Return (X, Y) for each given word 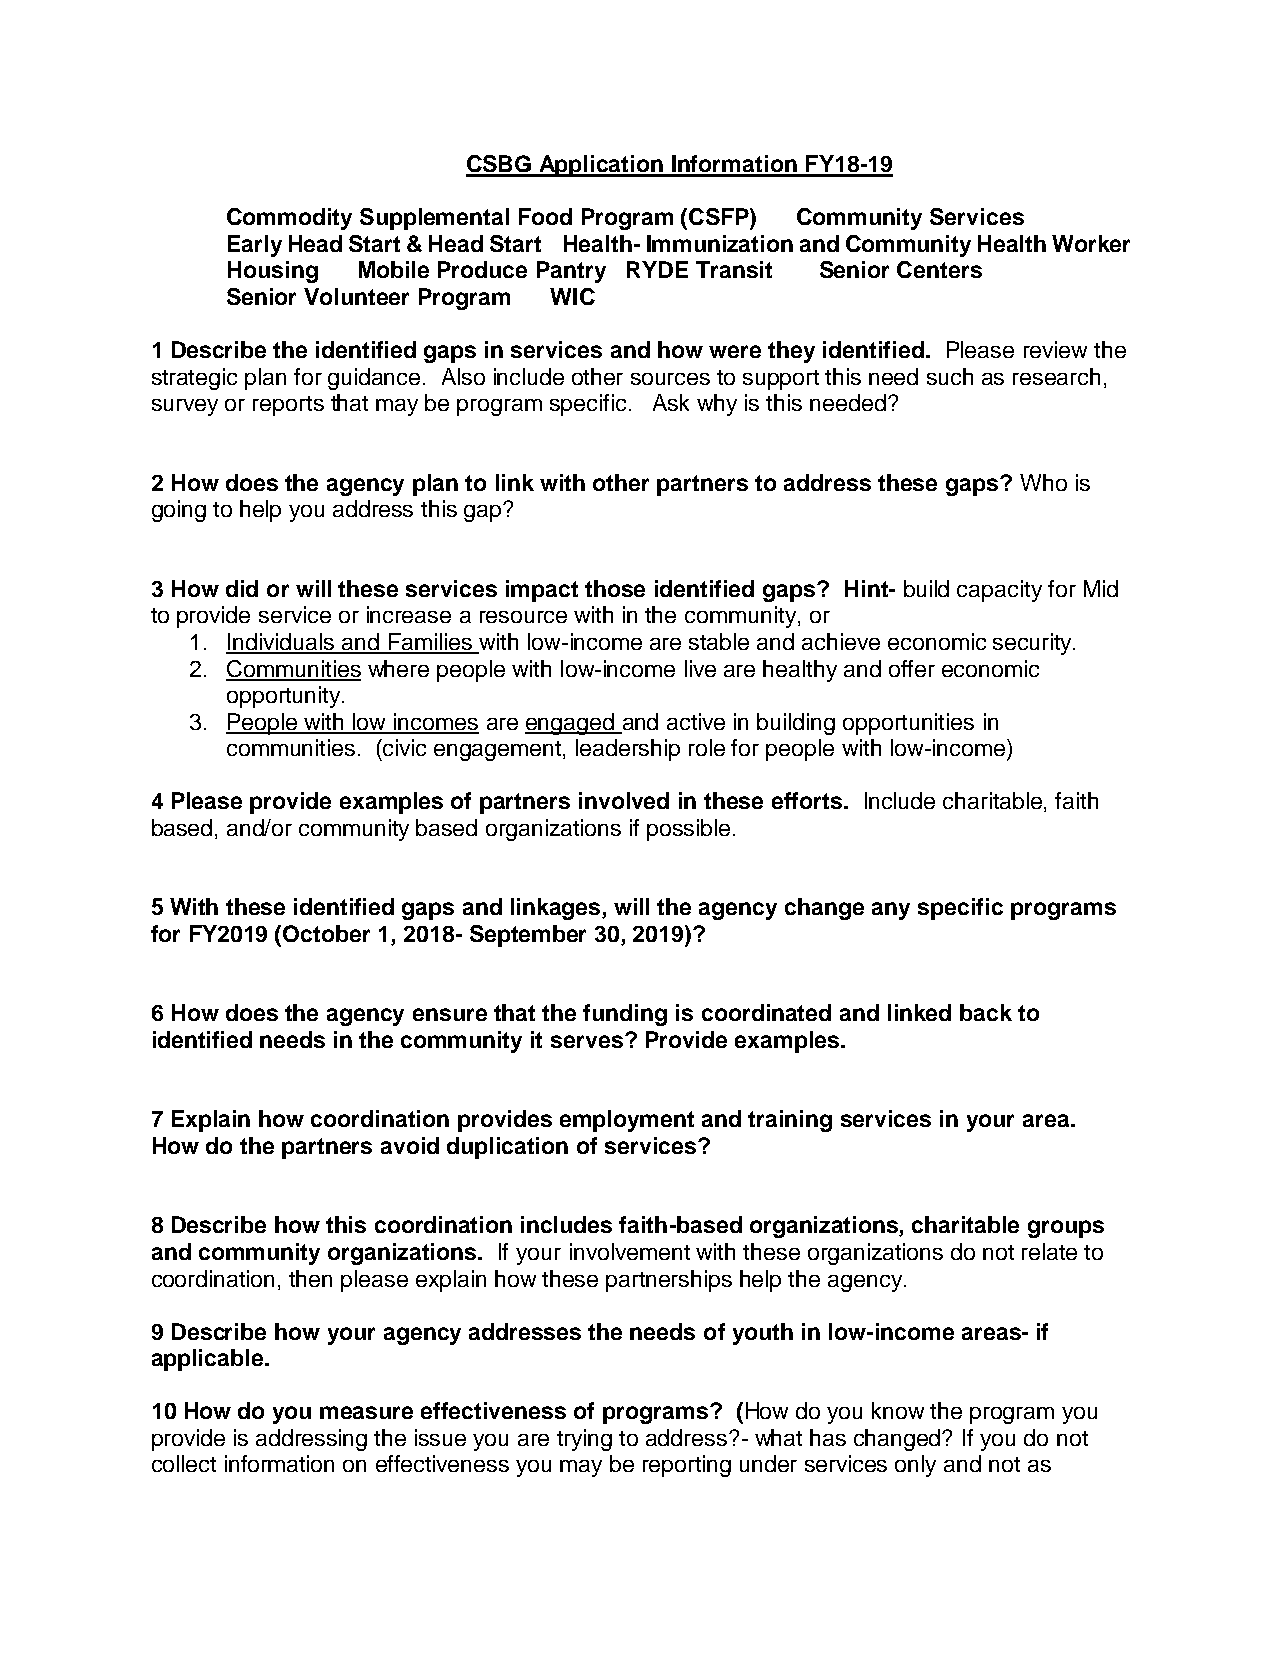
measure (366, 1412)
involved (624, 800)
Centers (939, 269)
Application (601, 166)
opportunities (908, 724)
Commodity (289, 219)
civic (403, 747)
